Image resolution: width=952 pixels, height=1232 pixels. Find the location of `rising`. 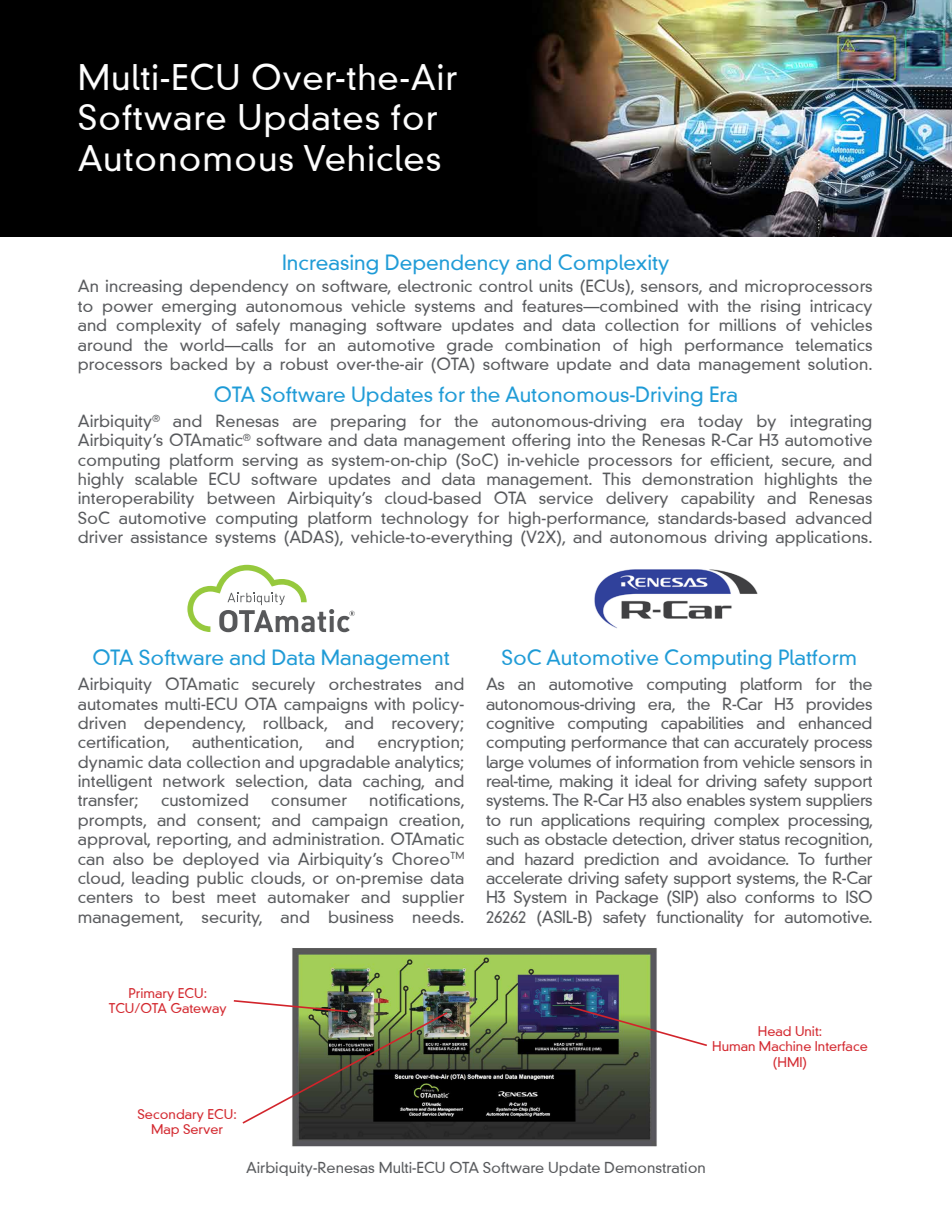

rising is located at coordinates (780, 308).
